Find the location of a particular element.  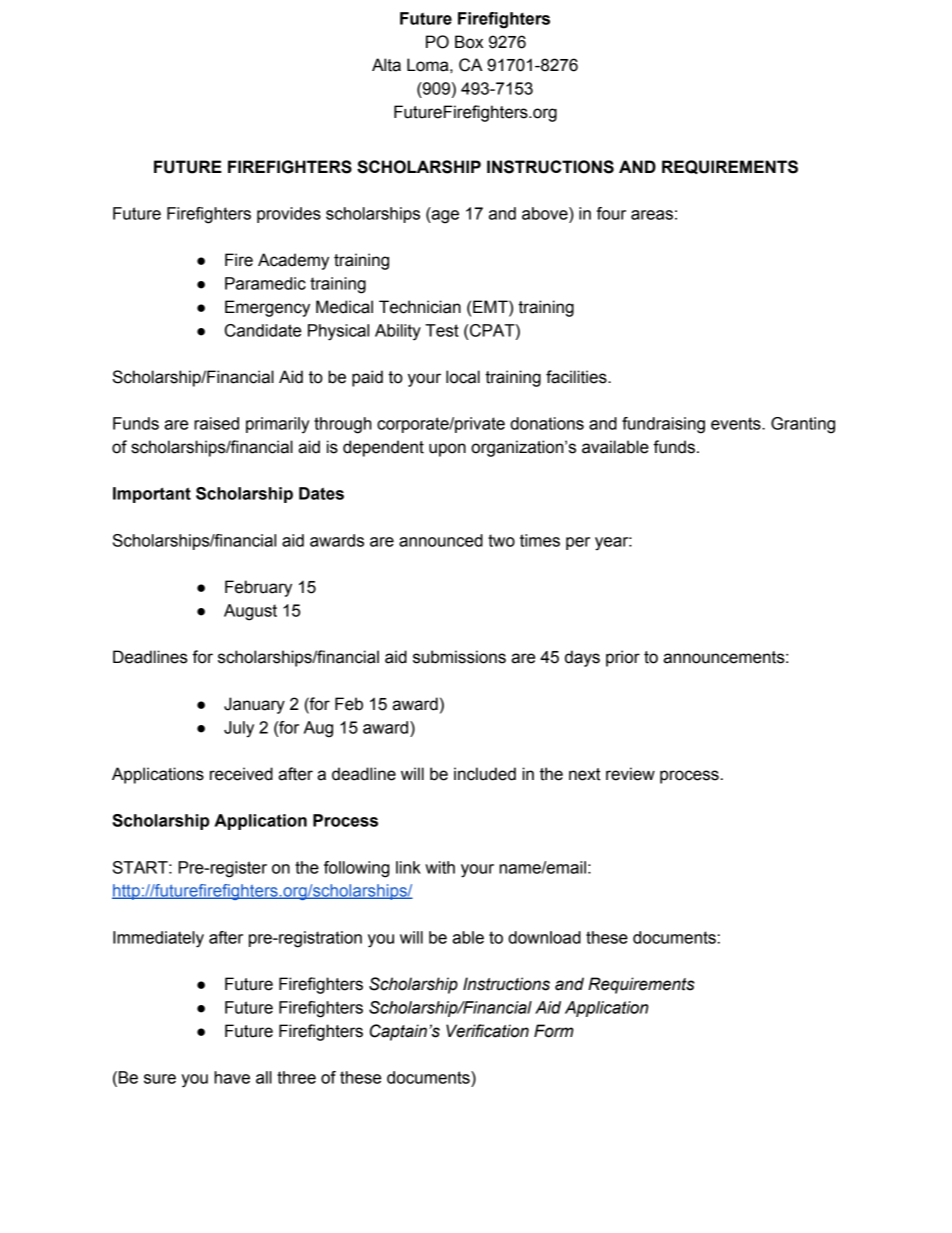

EMT is located at coordinates (491, 306).
